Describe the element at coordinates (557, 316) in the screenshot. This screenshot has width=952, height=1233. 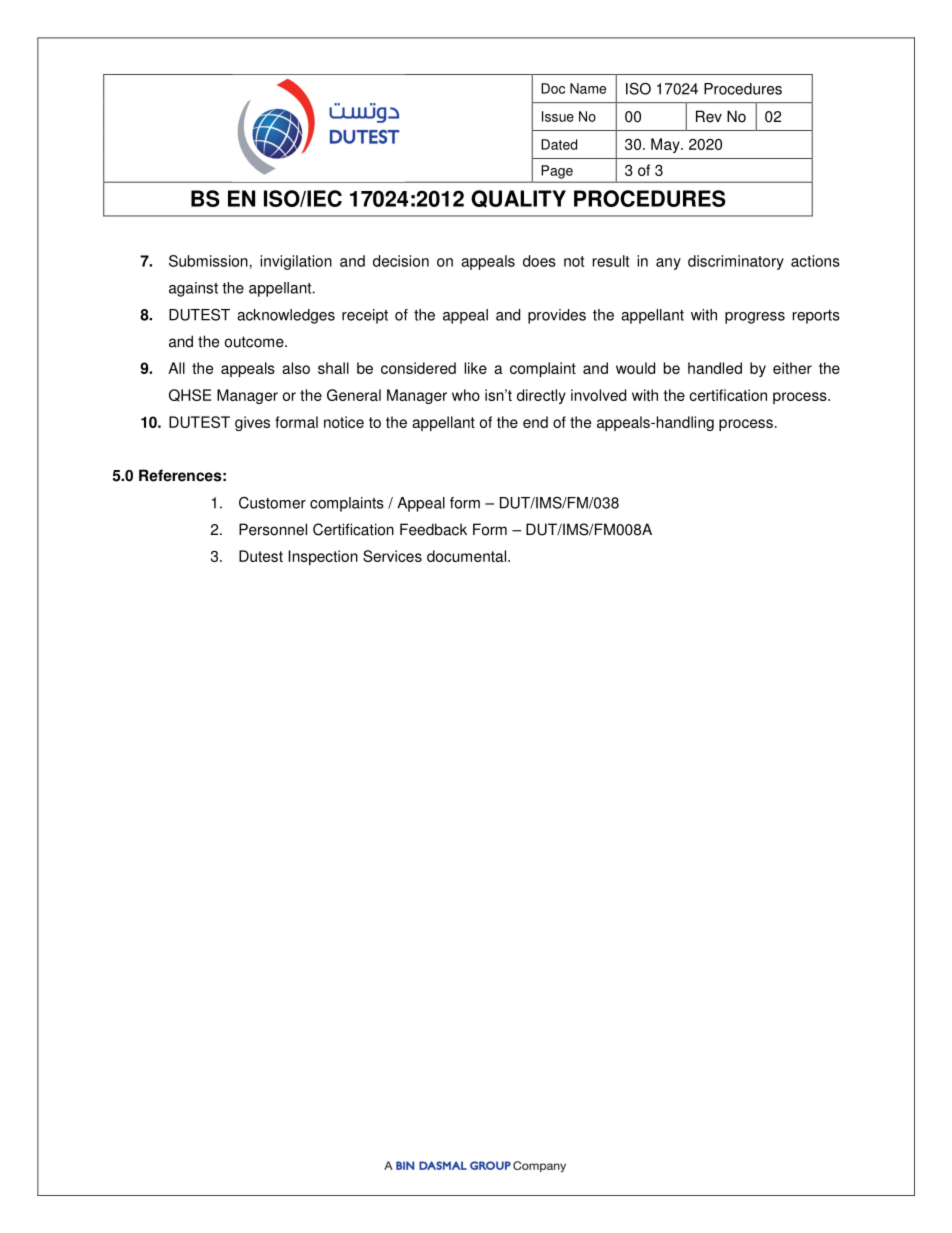
I see `provides` at that location.
